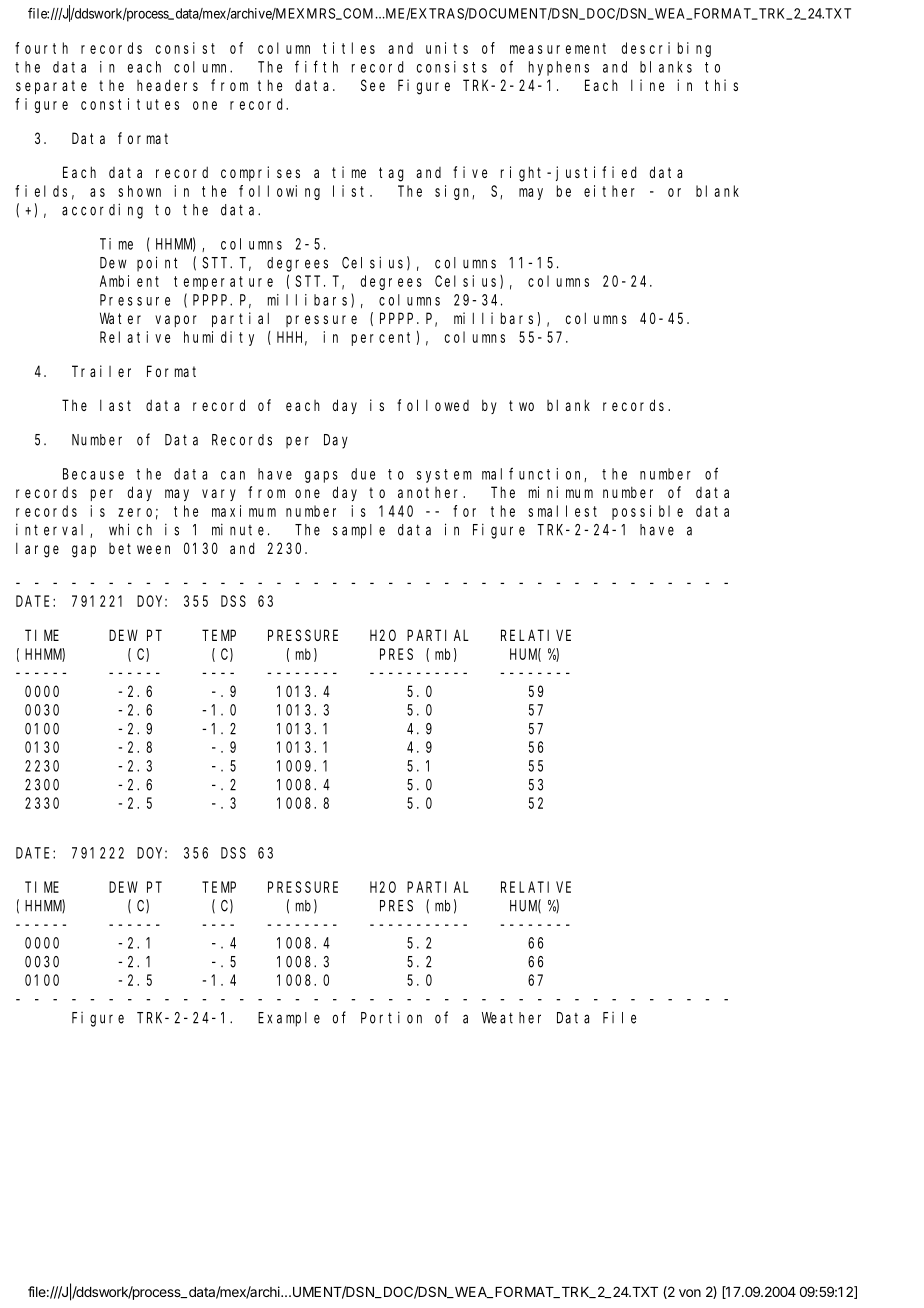 This screenshot has width=924, height=1308. What do you see at coordinates (167, 85) in the screenshot?
I see `headers` at bounding box center [167, 85].
